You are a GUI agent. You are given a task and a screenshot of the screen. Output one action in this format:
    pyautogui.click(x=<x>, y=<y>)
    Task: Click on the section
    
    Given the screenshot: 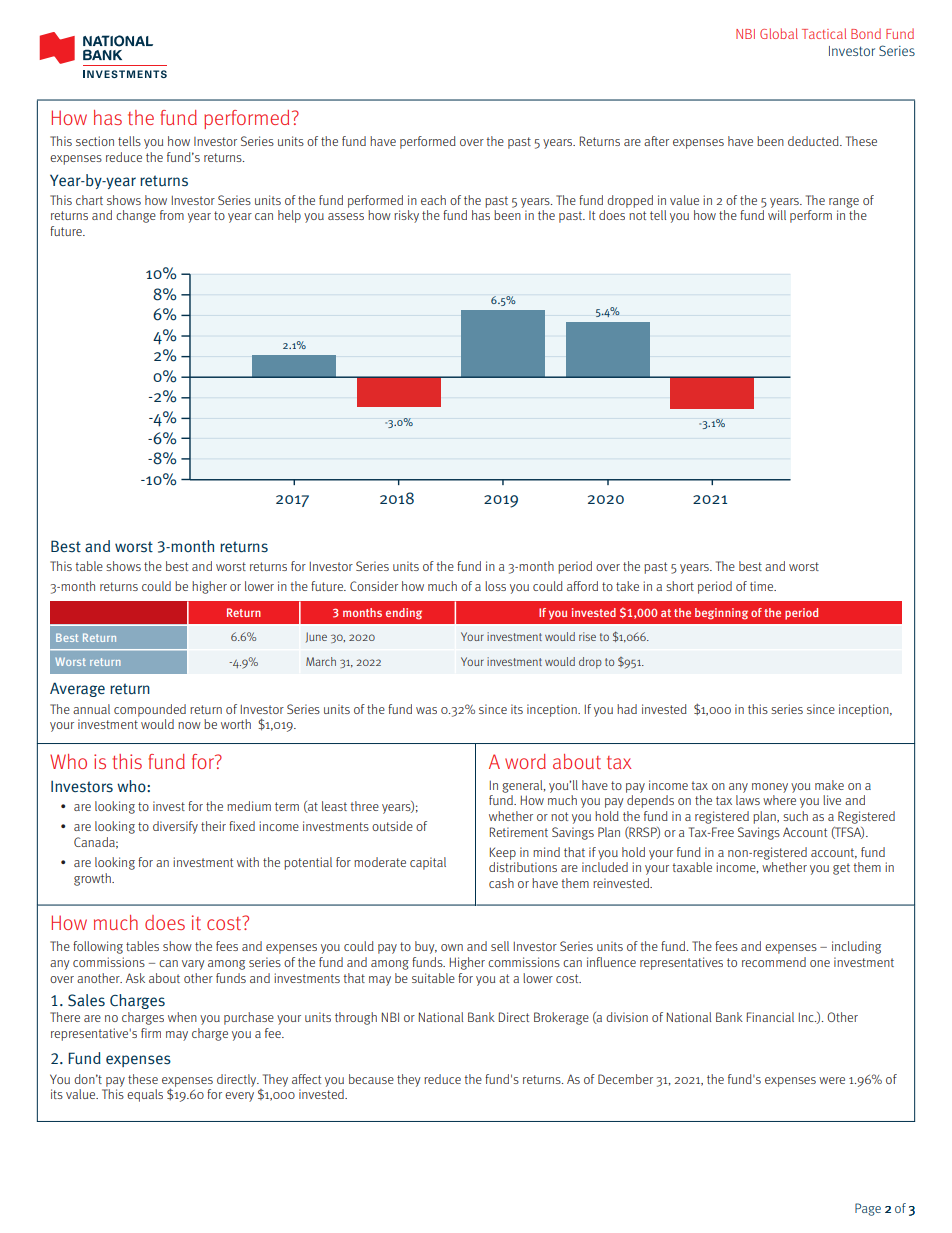 What is the action you would take?
    pyautogui.click(x=95, y=141)
